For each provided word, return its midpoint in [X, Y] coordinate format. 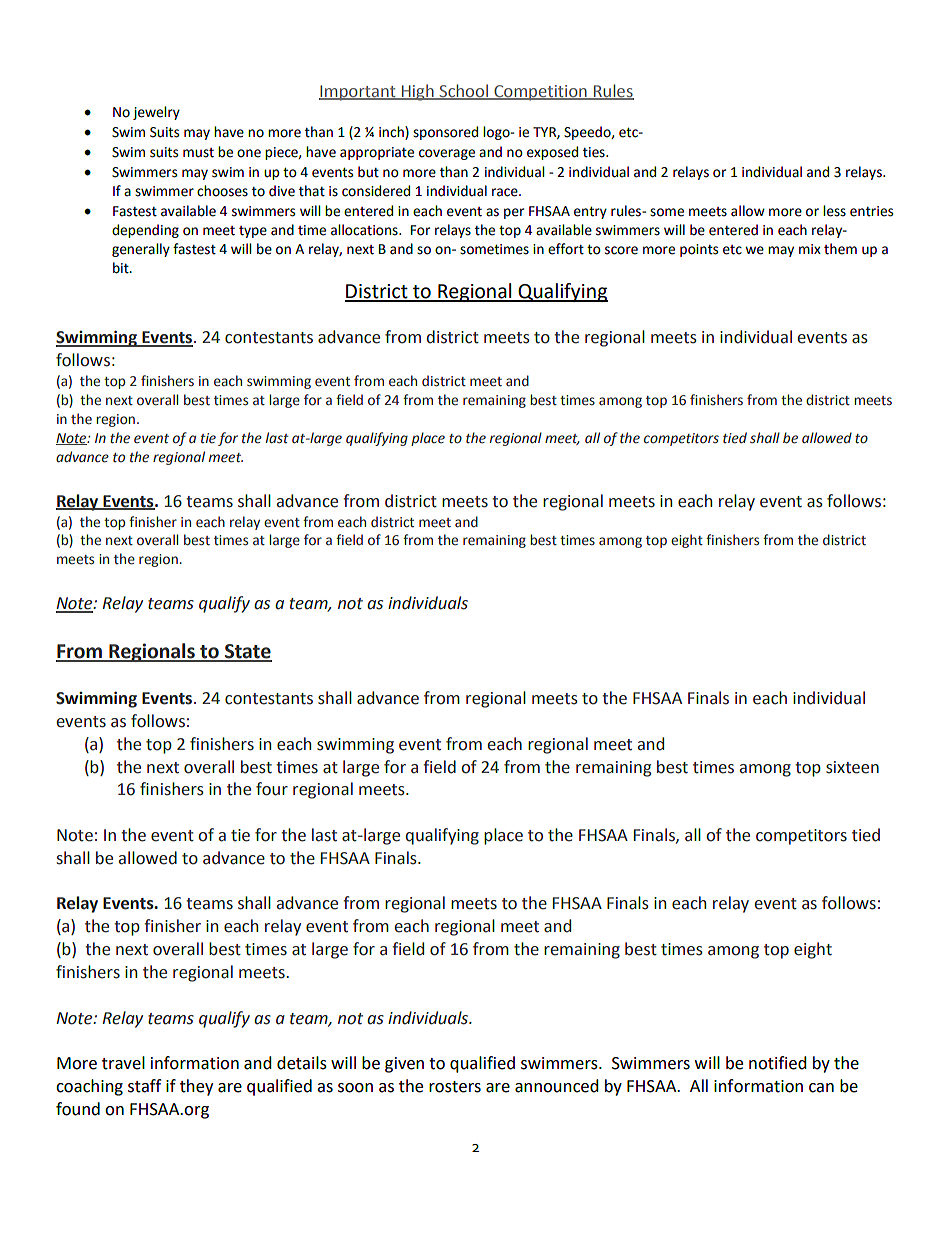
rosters [455, 1087]
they [196, 1087]
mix [810, 249]
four [272, 789]
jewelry [156, 113]
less [834, 211]
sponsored [445, 133]
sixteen [852, 767]
